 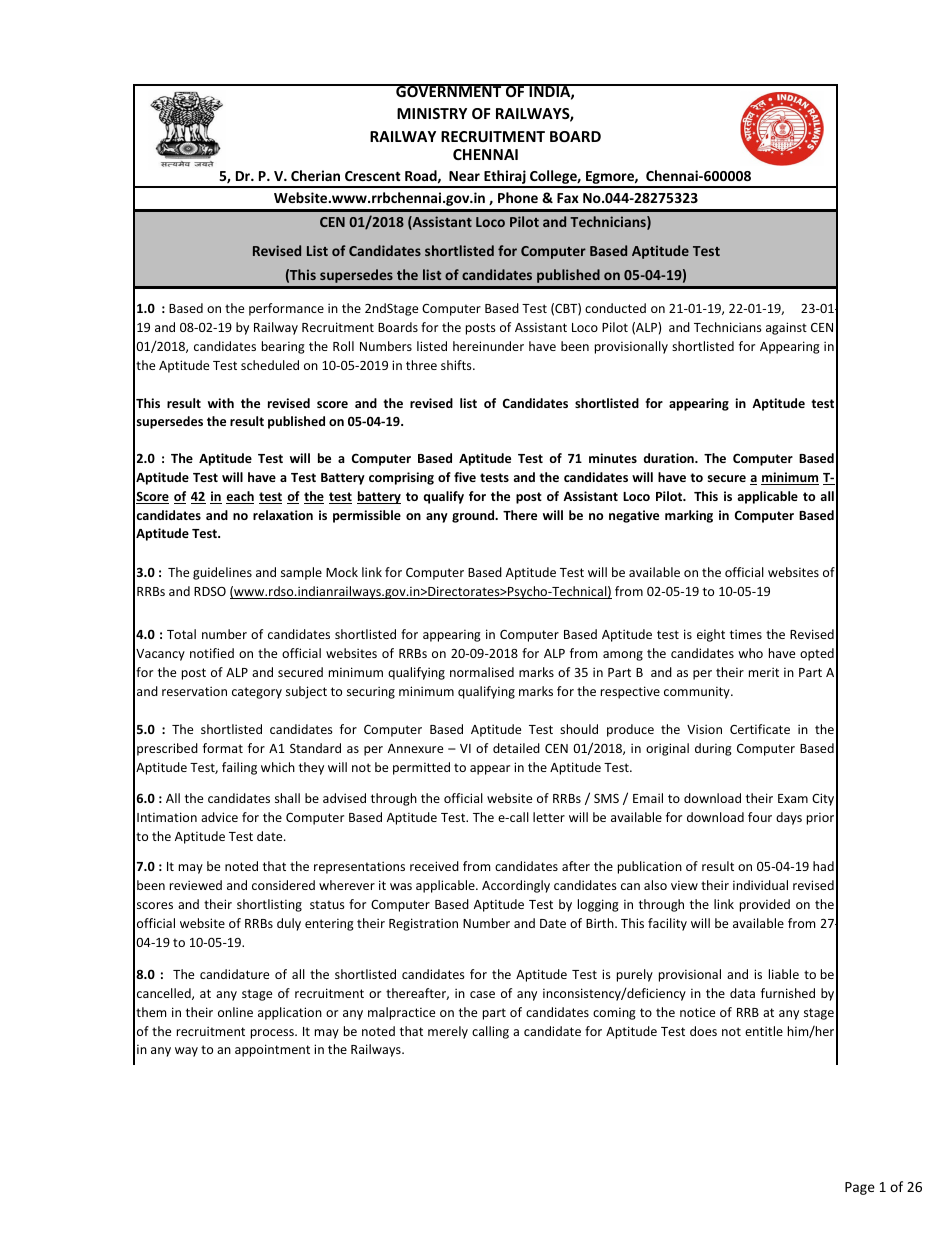 I want to click on normalised, so click(x=482, y=672).
